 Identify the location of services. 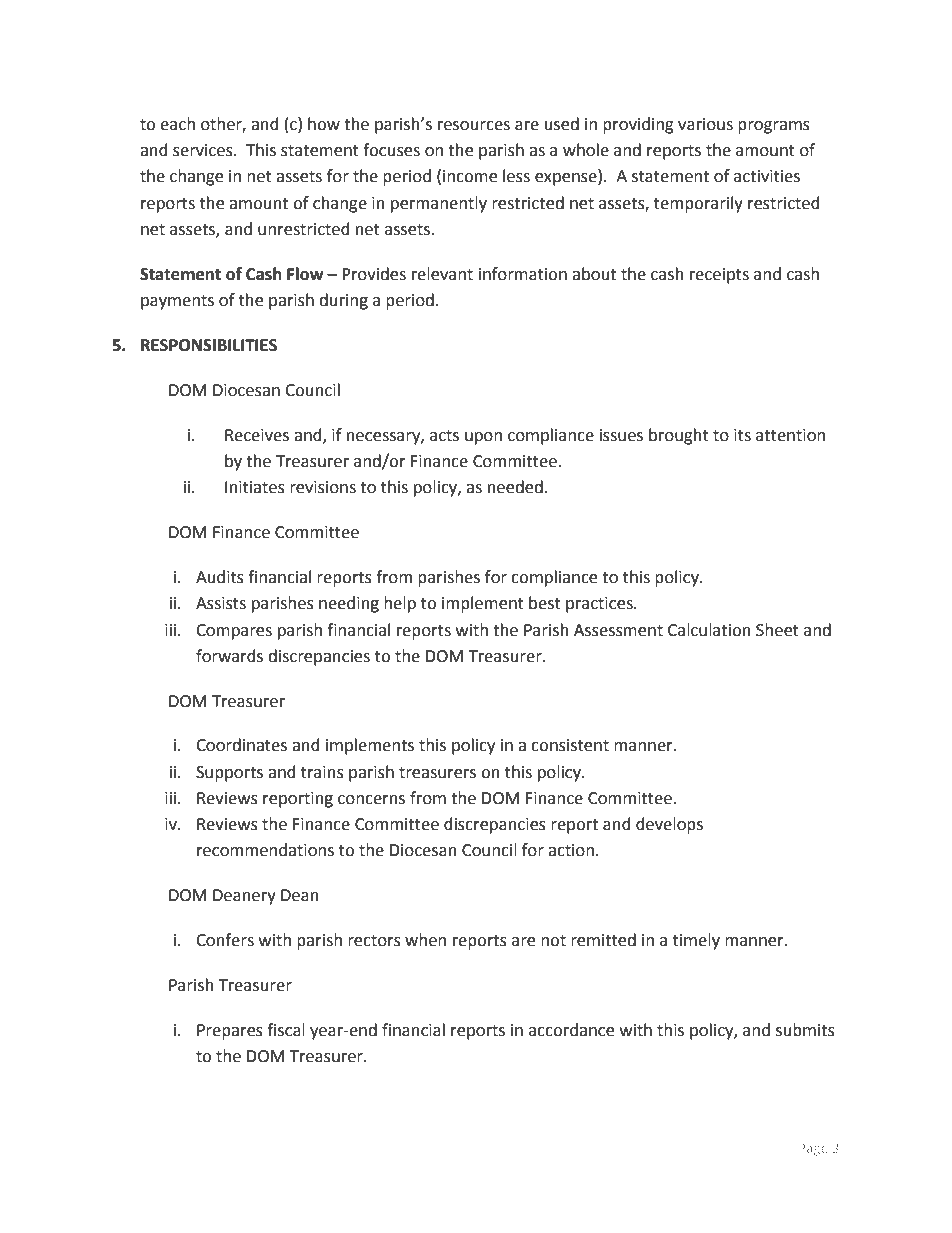
(204, 150).
